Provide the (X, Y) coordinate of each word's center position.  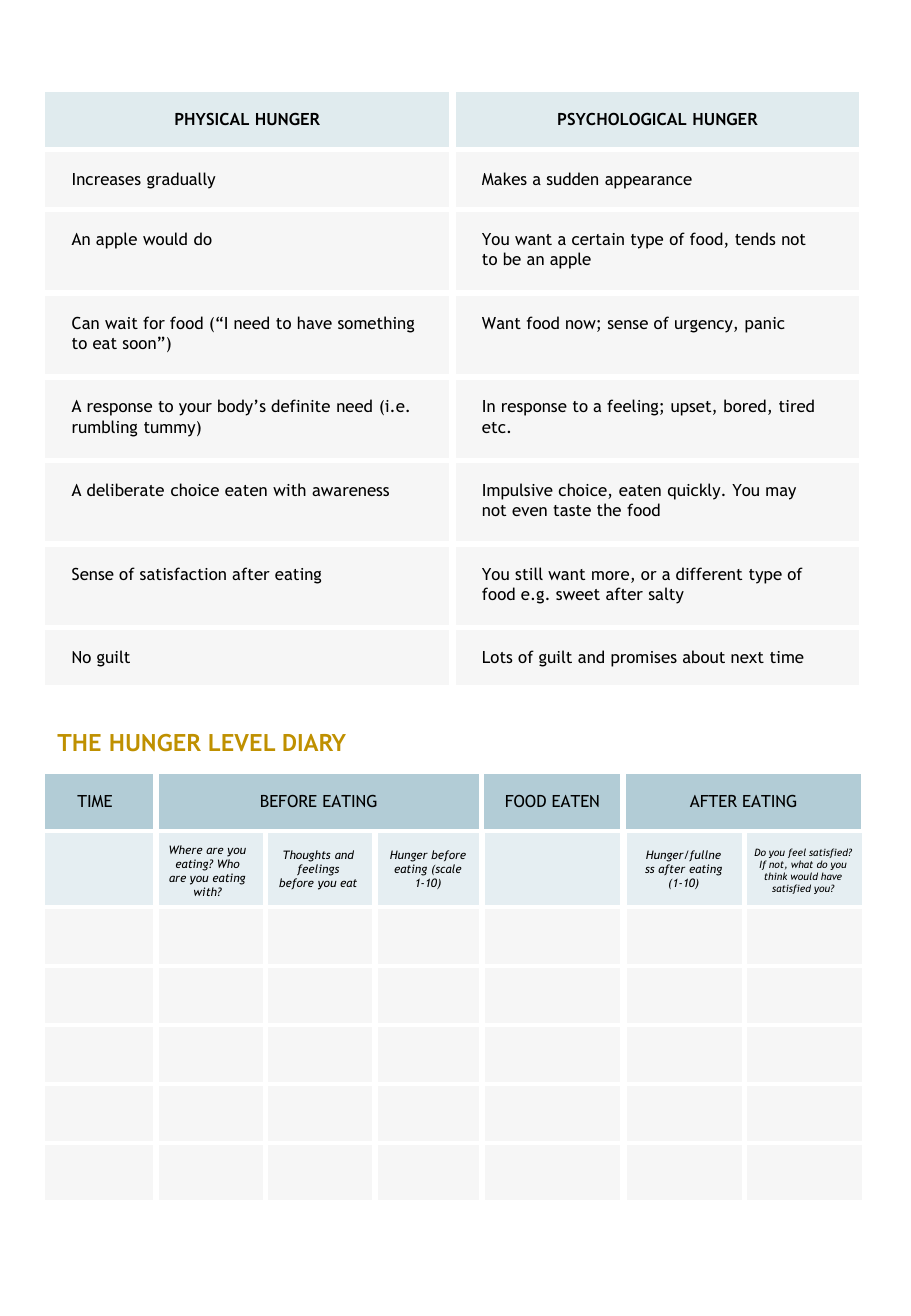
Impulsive (518, 491)
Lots (498, 657)
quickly (695, 491)
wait (121, 323)
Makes (504, 178)
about (704, 656)
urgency (705, 326)
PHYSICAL (212, 118)
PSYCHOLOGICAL (622, 118)
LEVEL (242, 742)
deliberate (125, 489)
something (376, 324)
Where (186, 849)
